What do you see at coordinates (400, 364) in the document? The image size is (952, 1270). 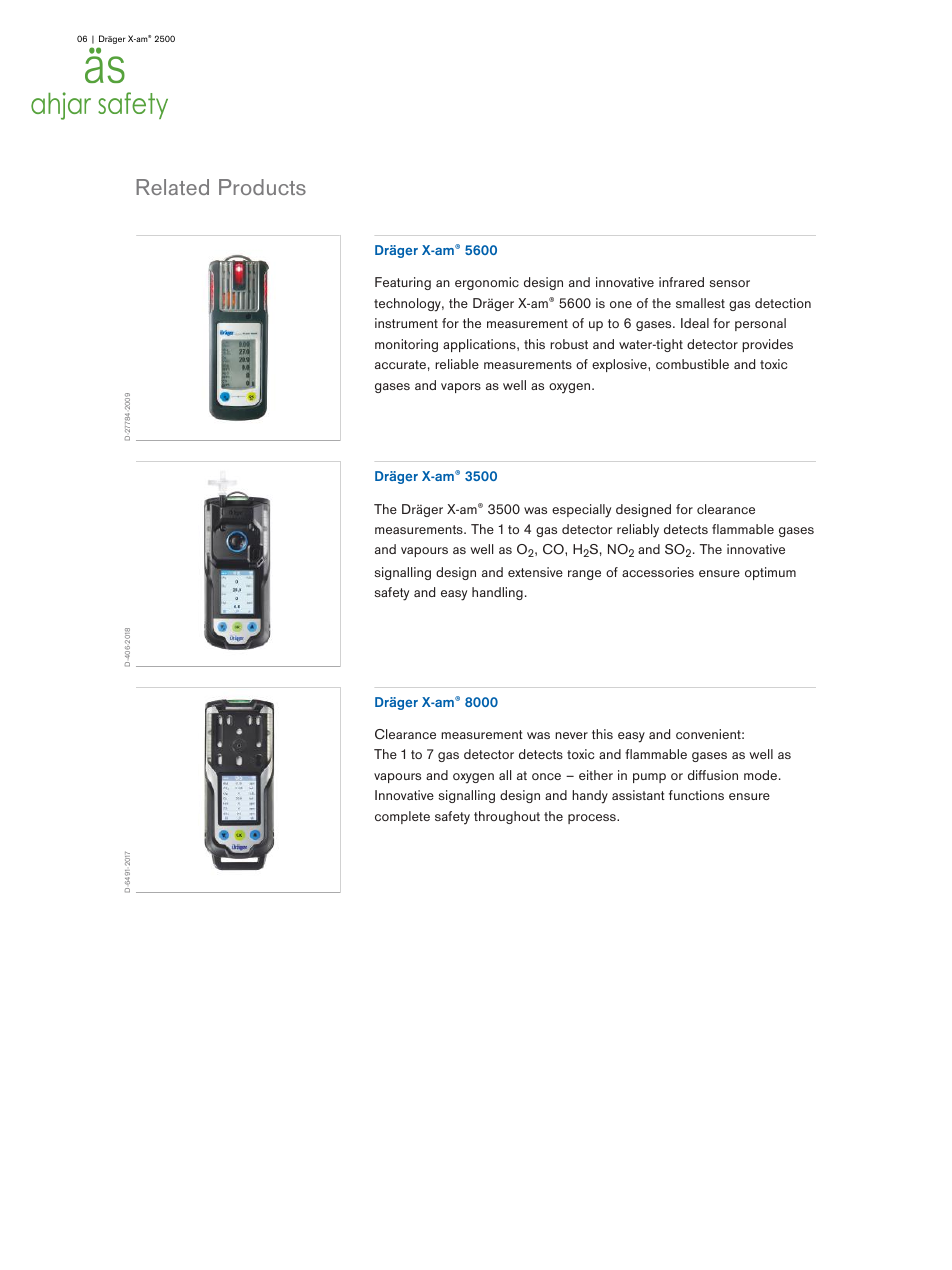 I see `accurate` at bounding box center [400, 364].
